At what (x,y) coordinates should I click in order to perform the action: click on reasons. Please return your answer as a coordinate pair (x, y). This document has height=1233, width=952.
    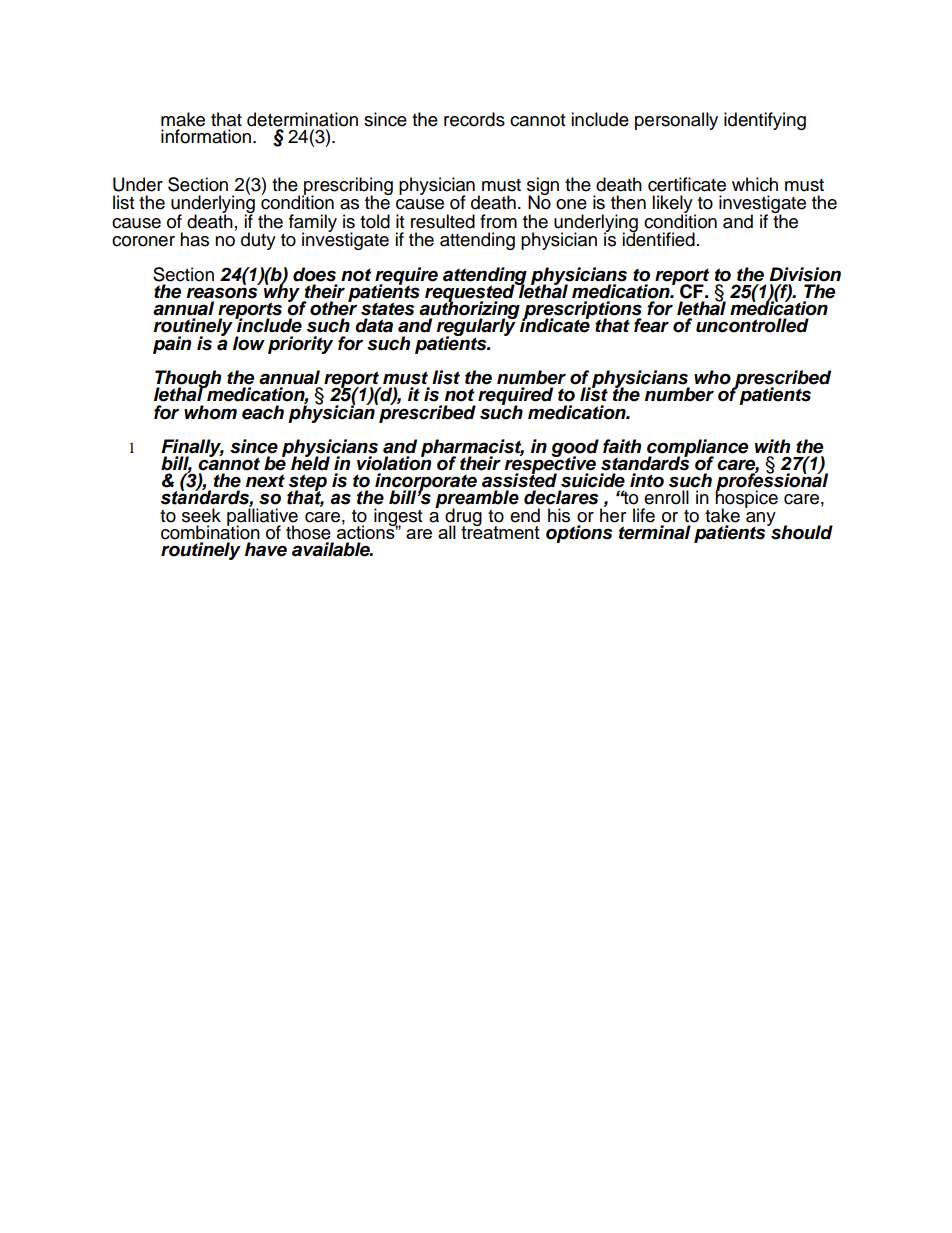
    Looking at the image, I should click on (222, 293).
